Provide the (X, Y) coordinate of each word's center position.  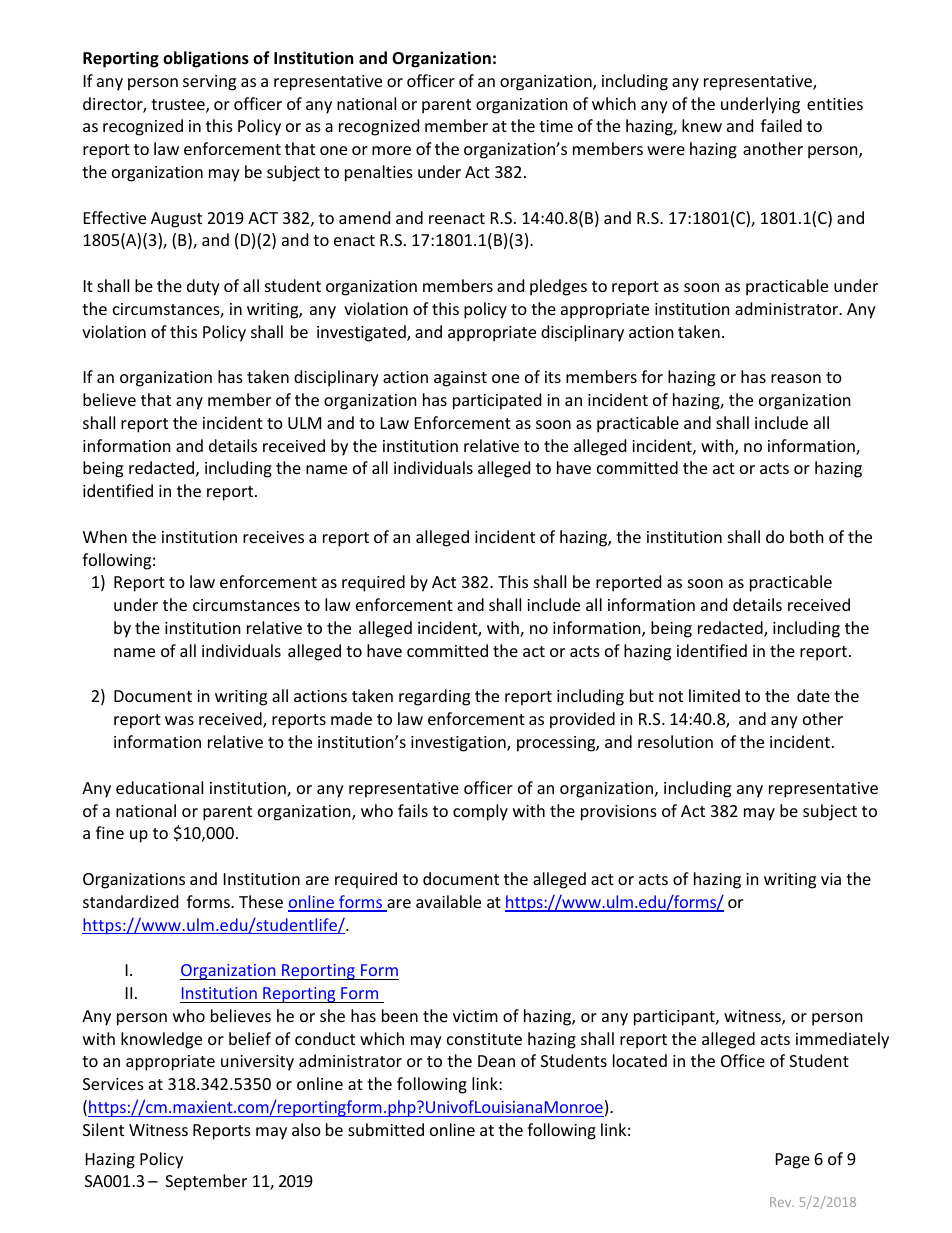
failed (781, 125)
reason (796, 378)
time (556, 126)
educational (159, 787)
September (206, 1182)
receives (273, 537)
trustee (179, 106)
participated (497, 401)
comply (480, 812)
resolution (675, 741)
